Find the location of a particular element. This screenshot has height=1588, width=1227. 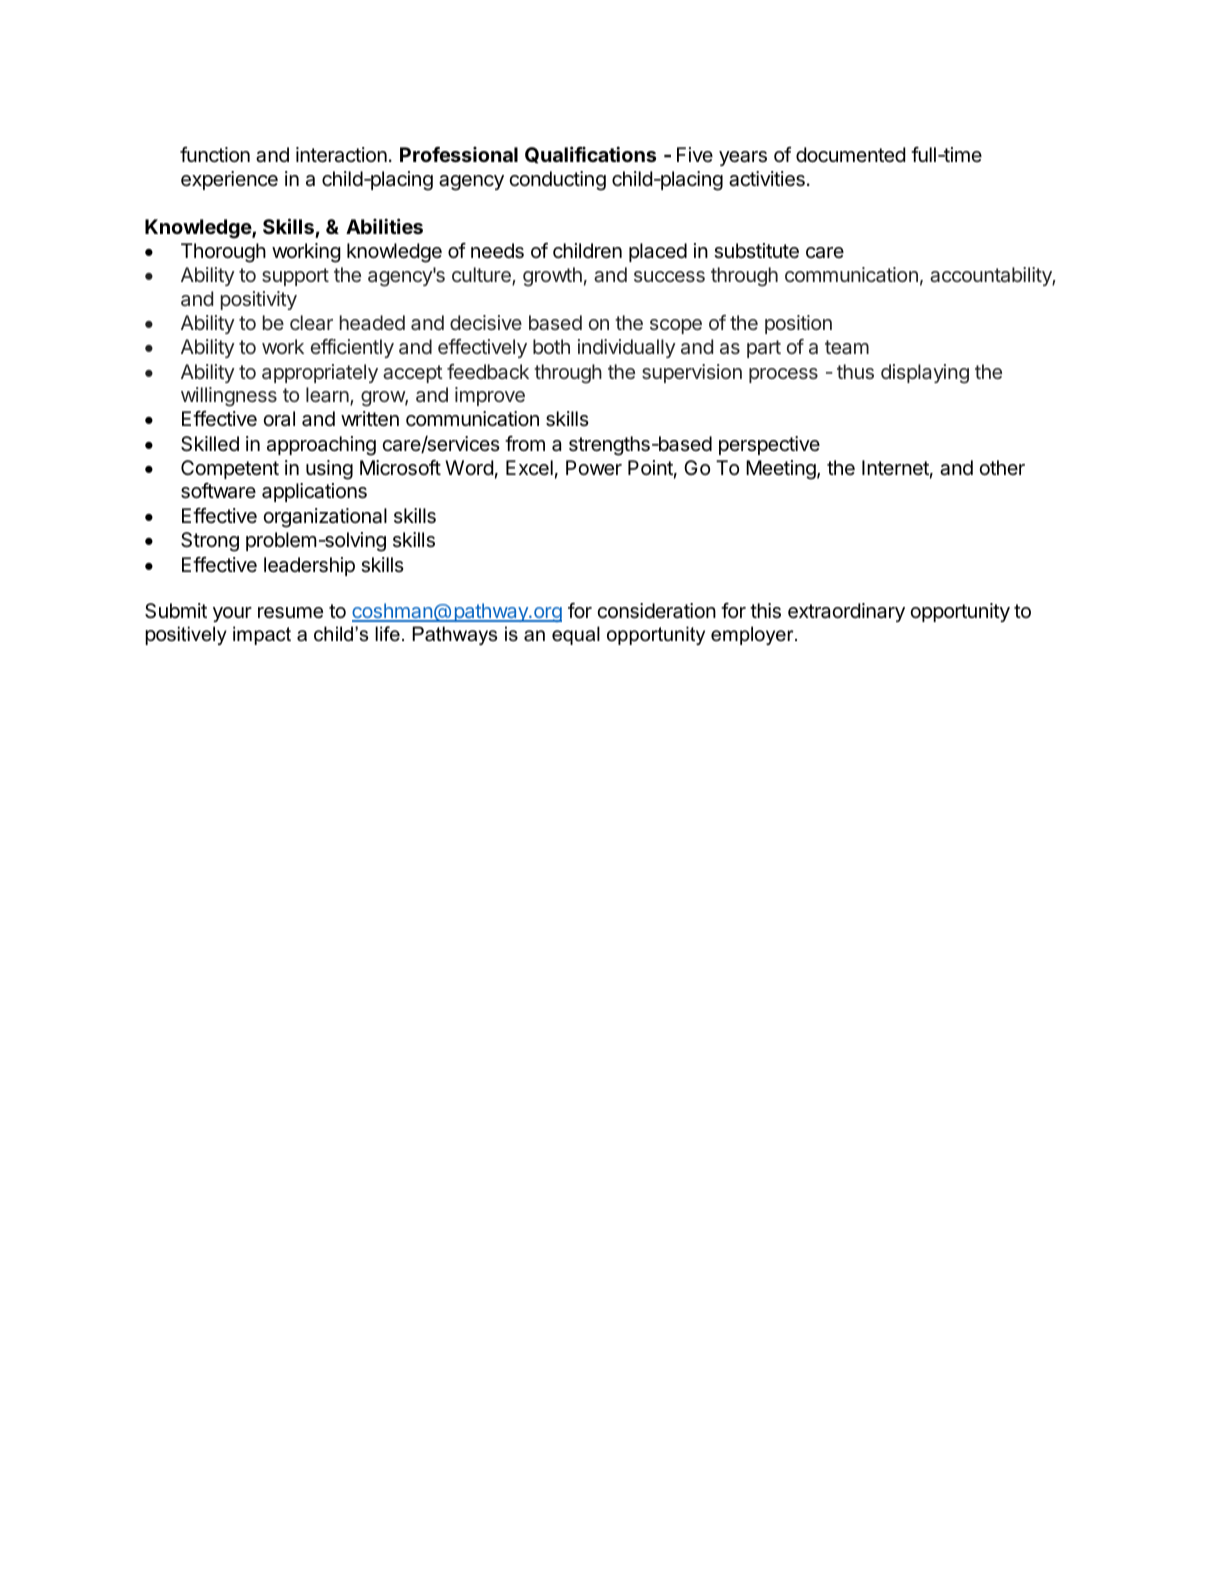

resume is located at coordinates (290, 613).
